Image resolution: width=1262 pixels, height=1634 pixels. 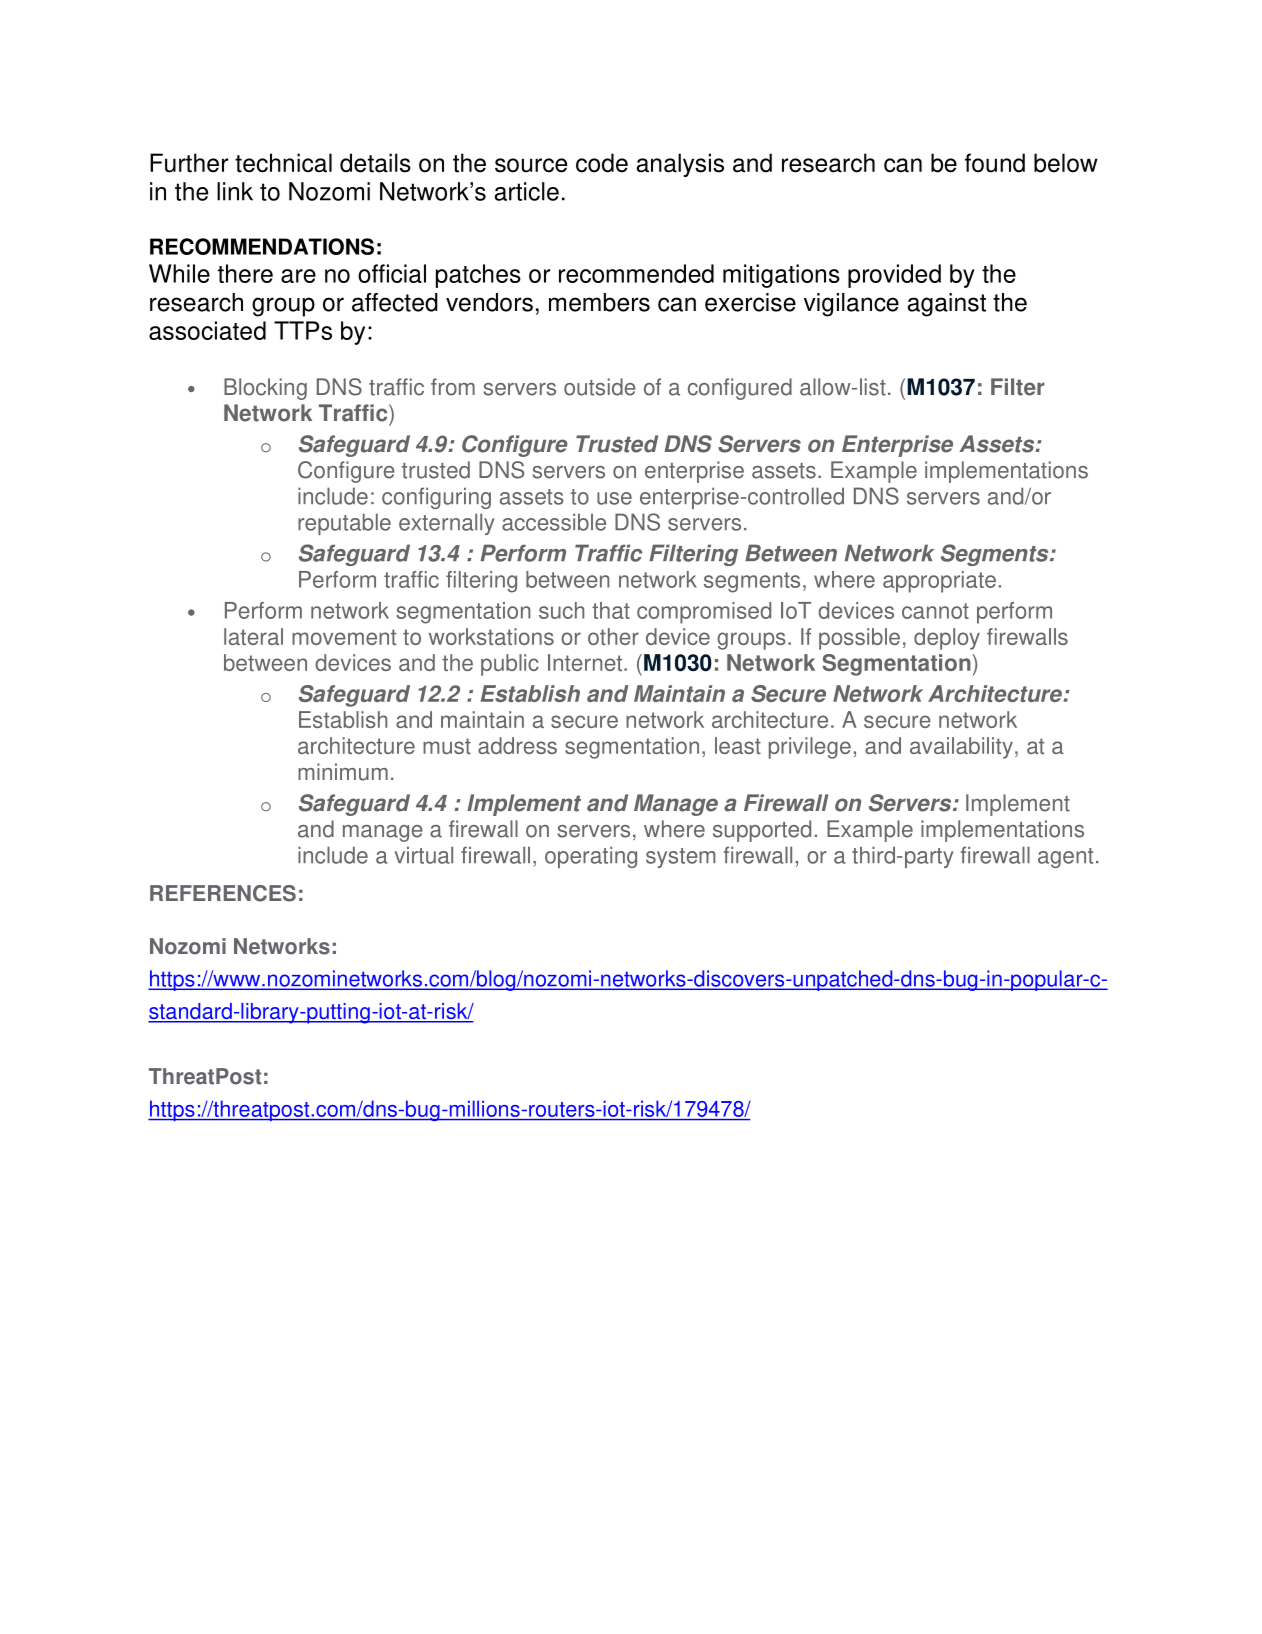 What do you see at coordinates (995, 163) in the document?
I see `found` at bounding box center [995, 163].
